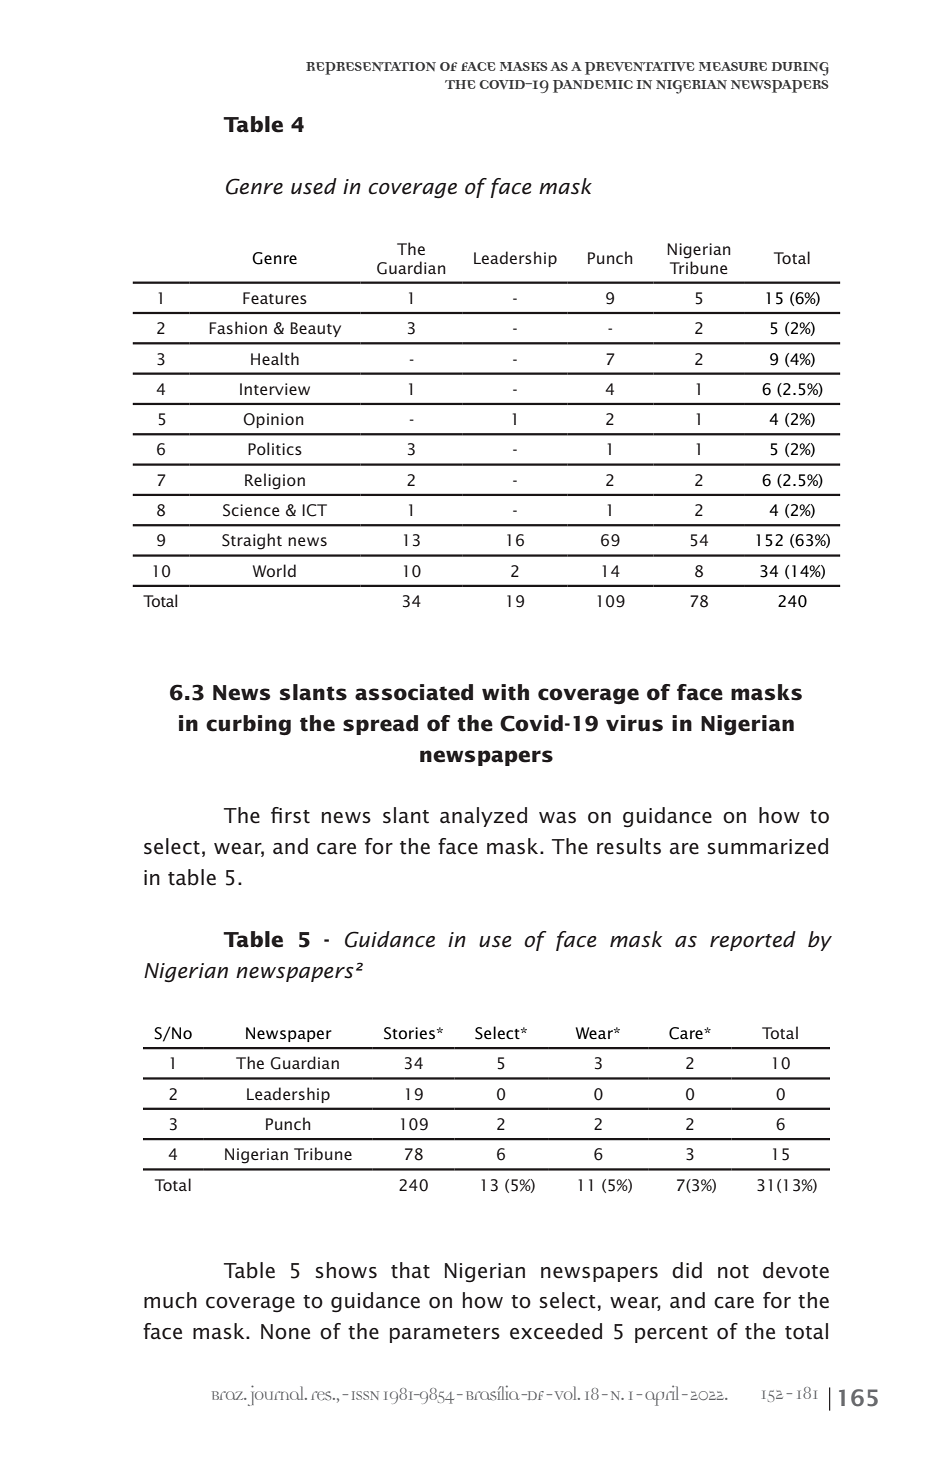  Describe the element at coordinates (251, 510) in the document. I see `Science` at that location.
